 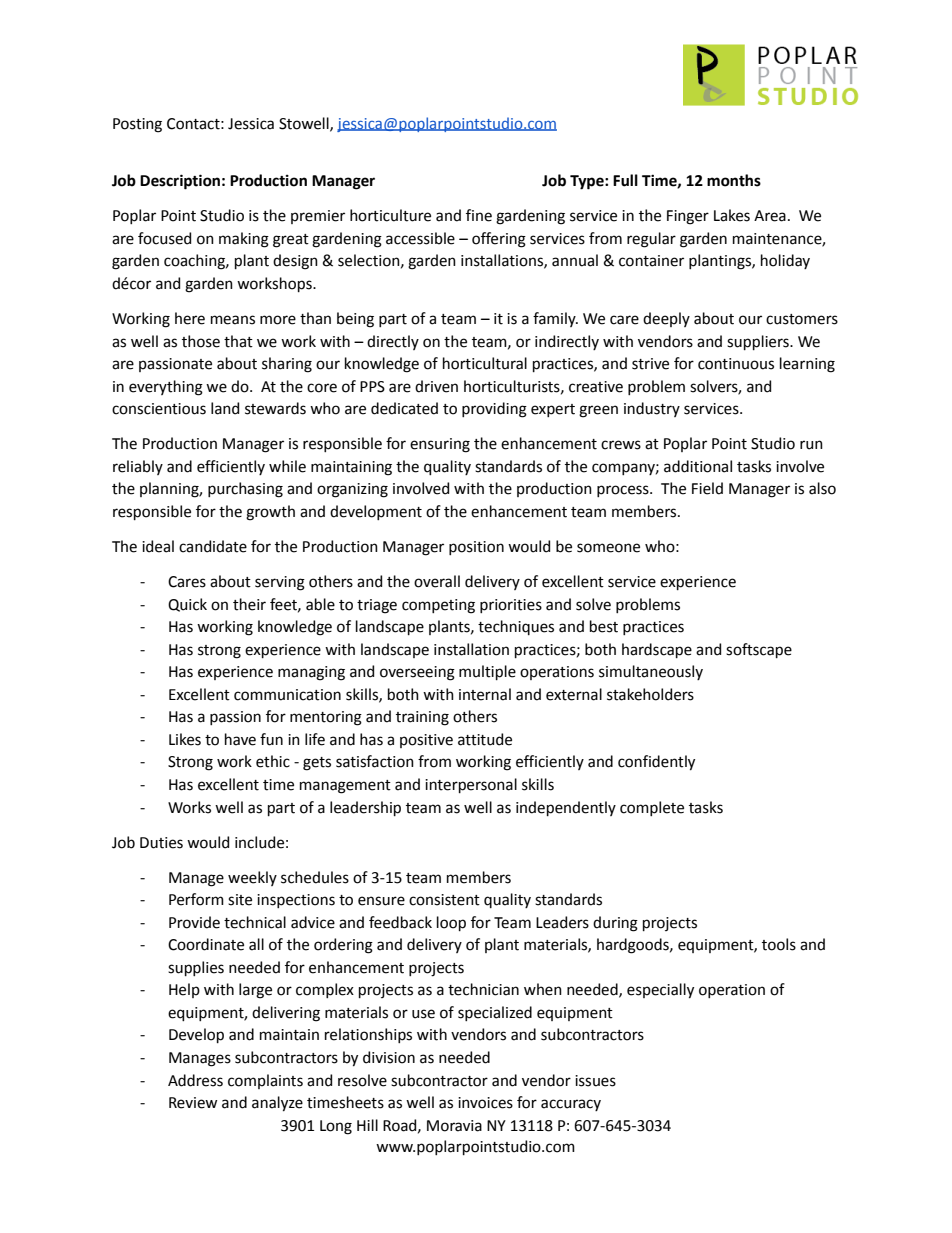 What do you see at coordinates (479, 215) in the document?
I see `fine` at bounding box center [479, 215].
